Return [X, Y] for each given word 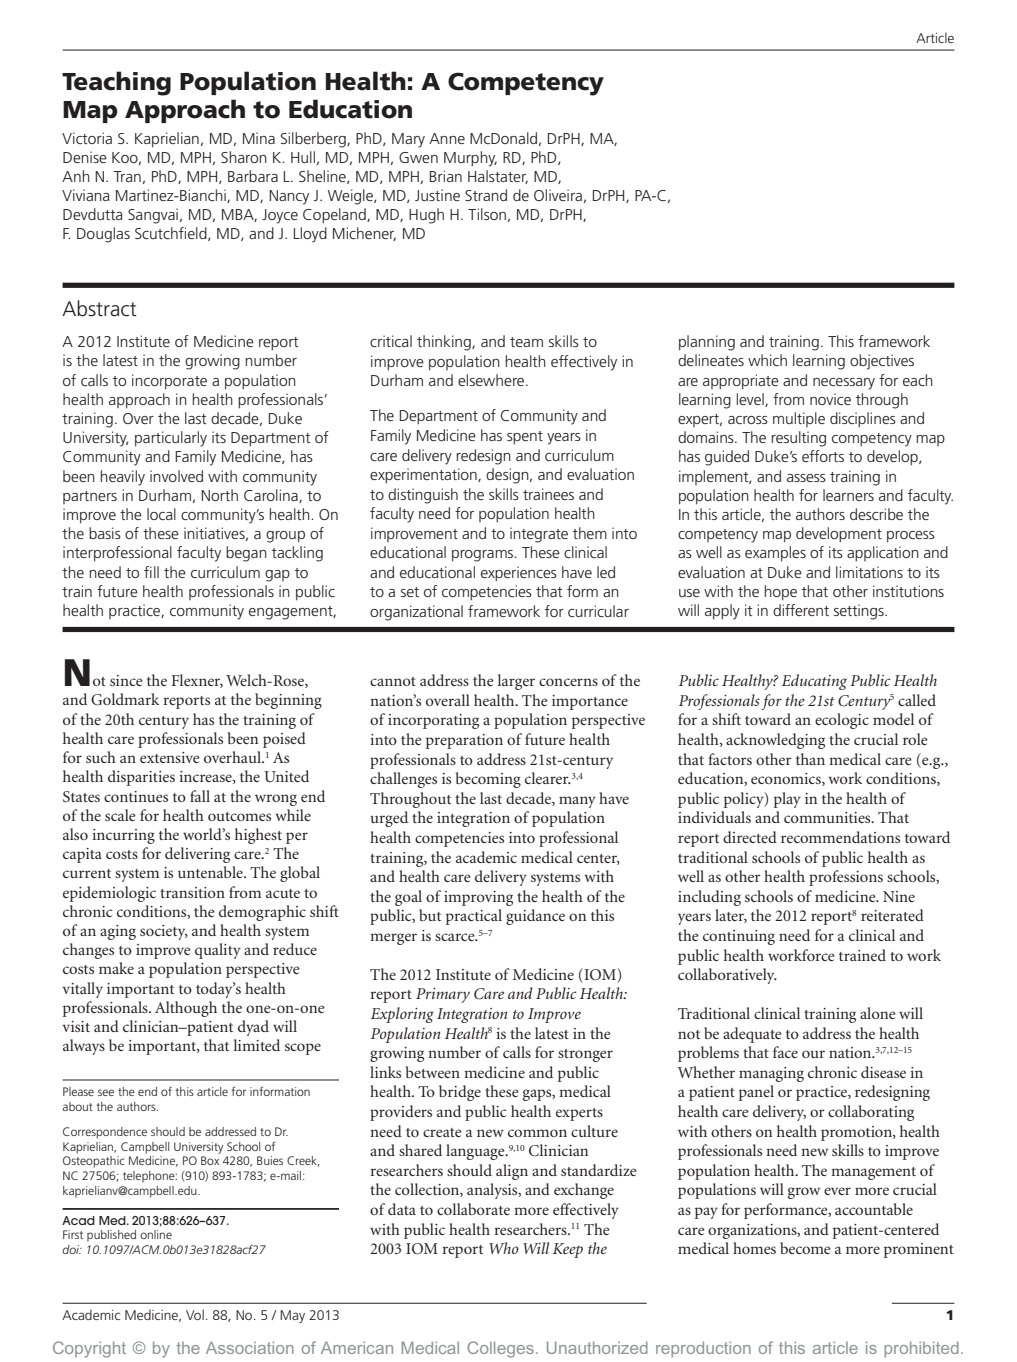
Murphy [470, 159]
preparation [464, 741]
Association [250, 1347]
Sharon [244, 157]
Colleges [500, 1349]
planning [707, 343]
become [805, 1248]
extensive [170, 757]
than [810, 759]
